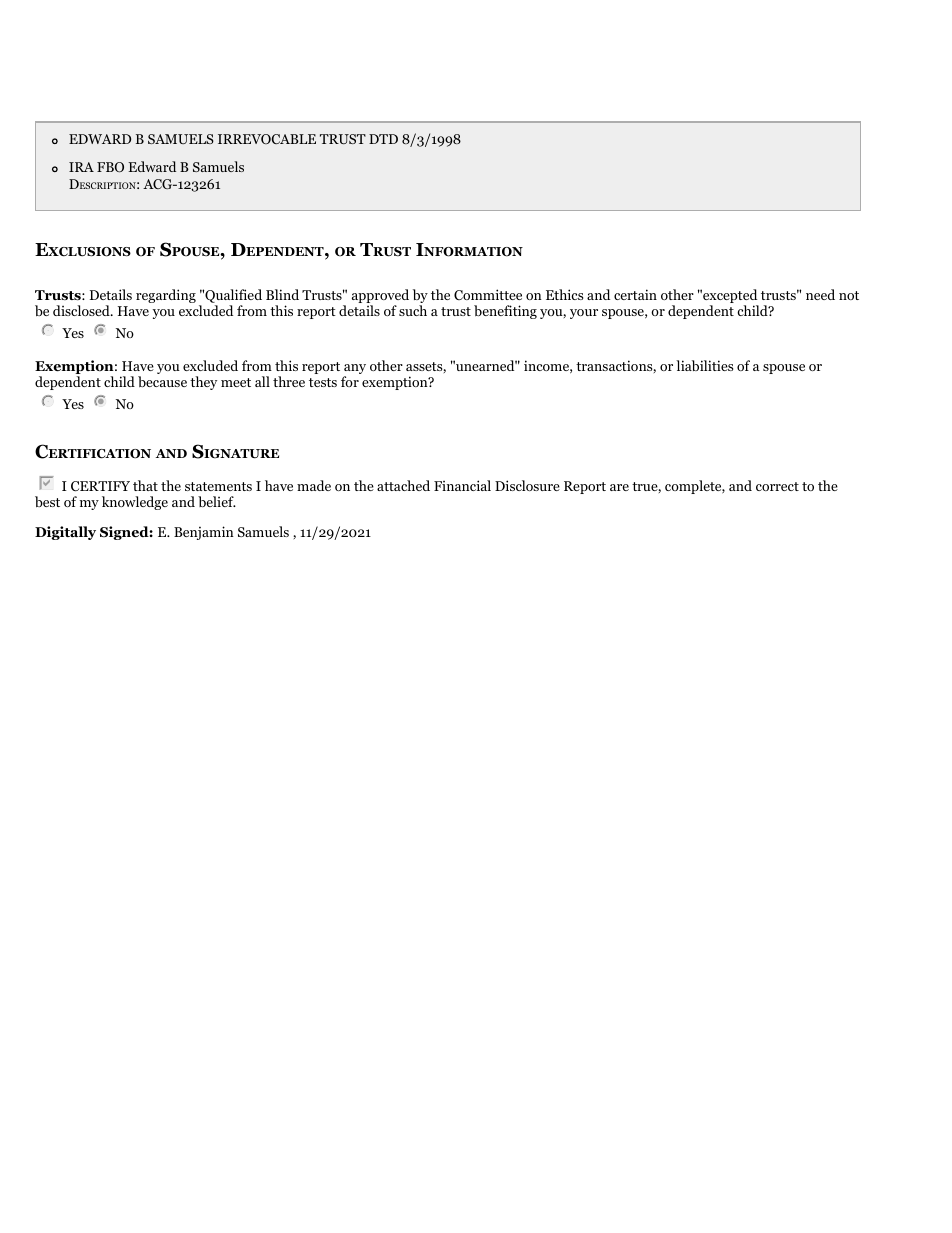  I want to click on correct, so click(777, 486).
